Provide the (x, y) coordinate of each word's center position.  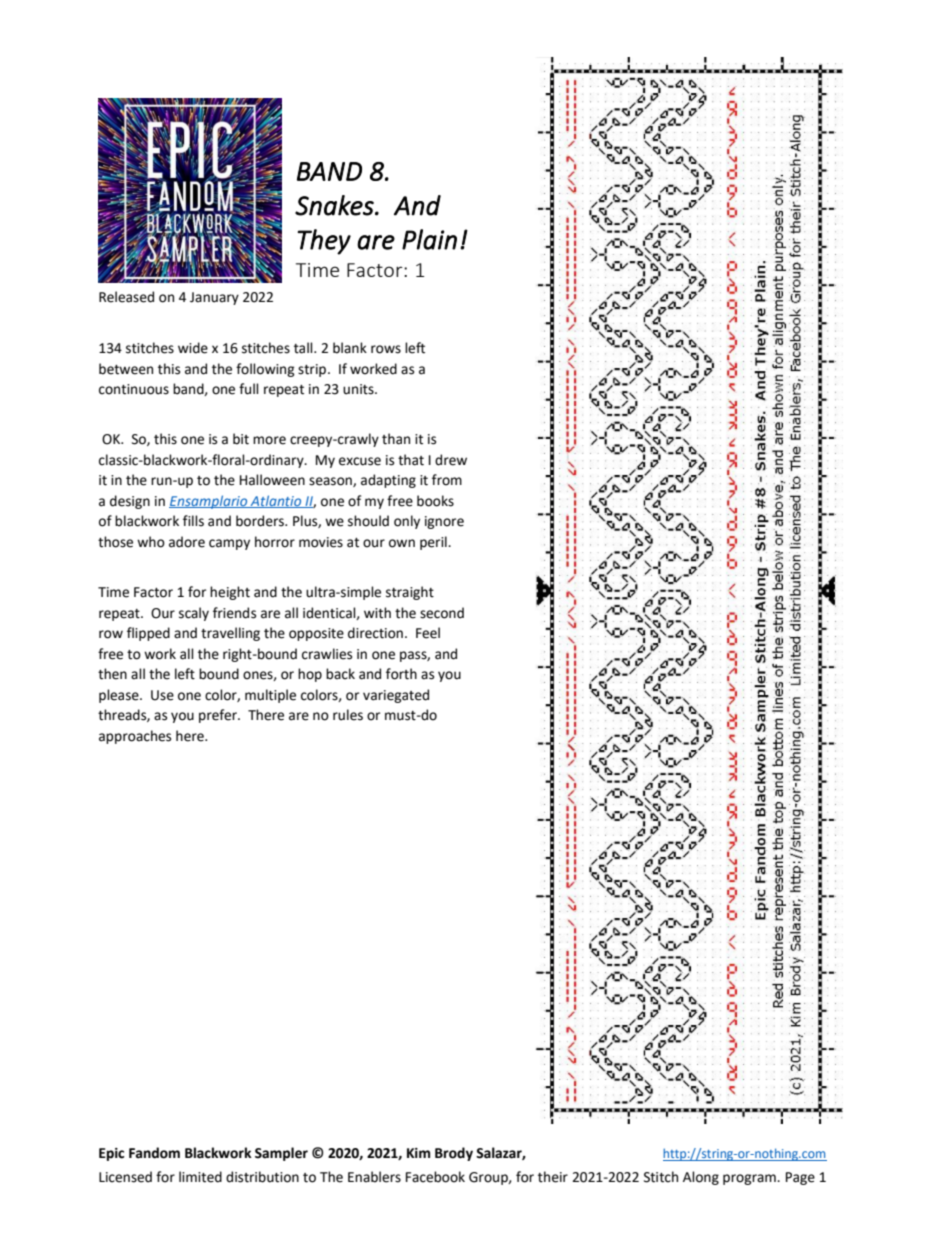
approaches (135, 737)
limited (200, 1177)
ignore (444, 522)
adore (187, 542)
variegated (396, 696)
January (214, 298)
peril (434, 543)
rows (386, 349)
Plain (429, 239)
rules (348, 715)
